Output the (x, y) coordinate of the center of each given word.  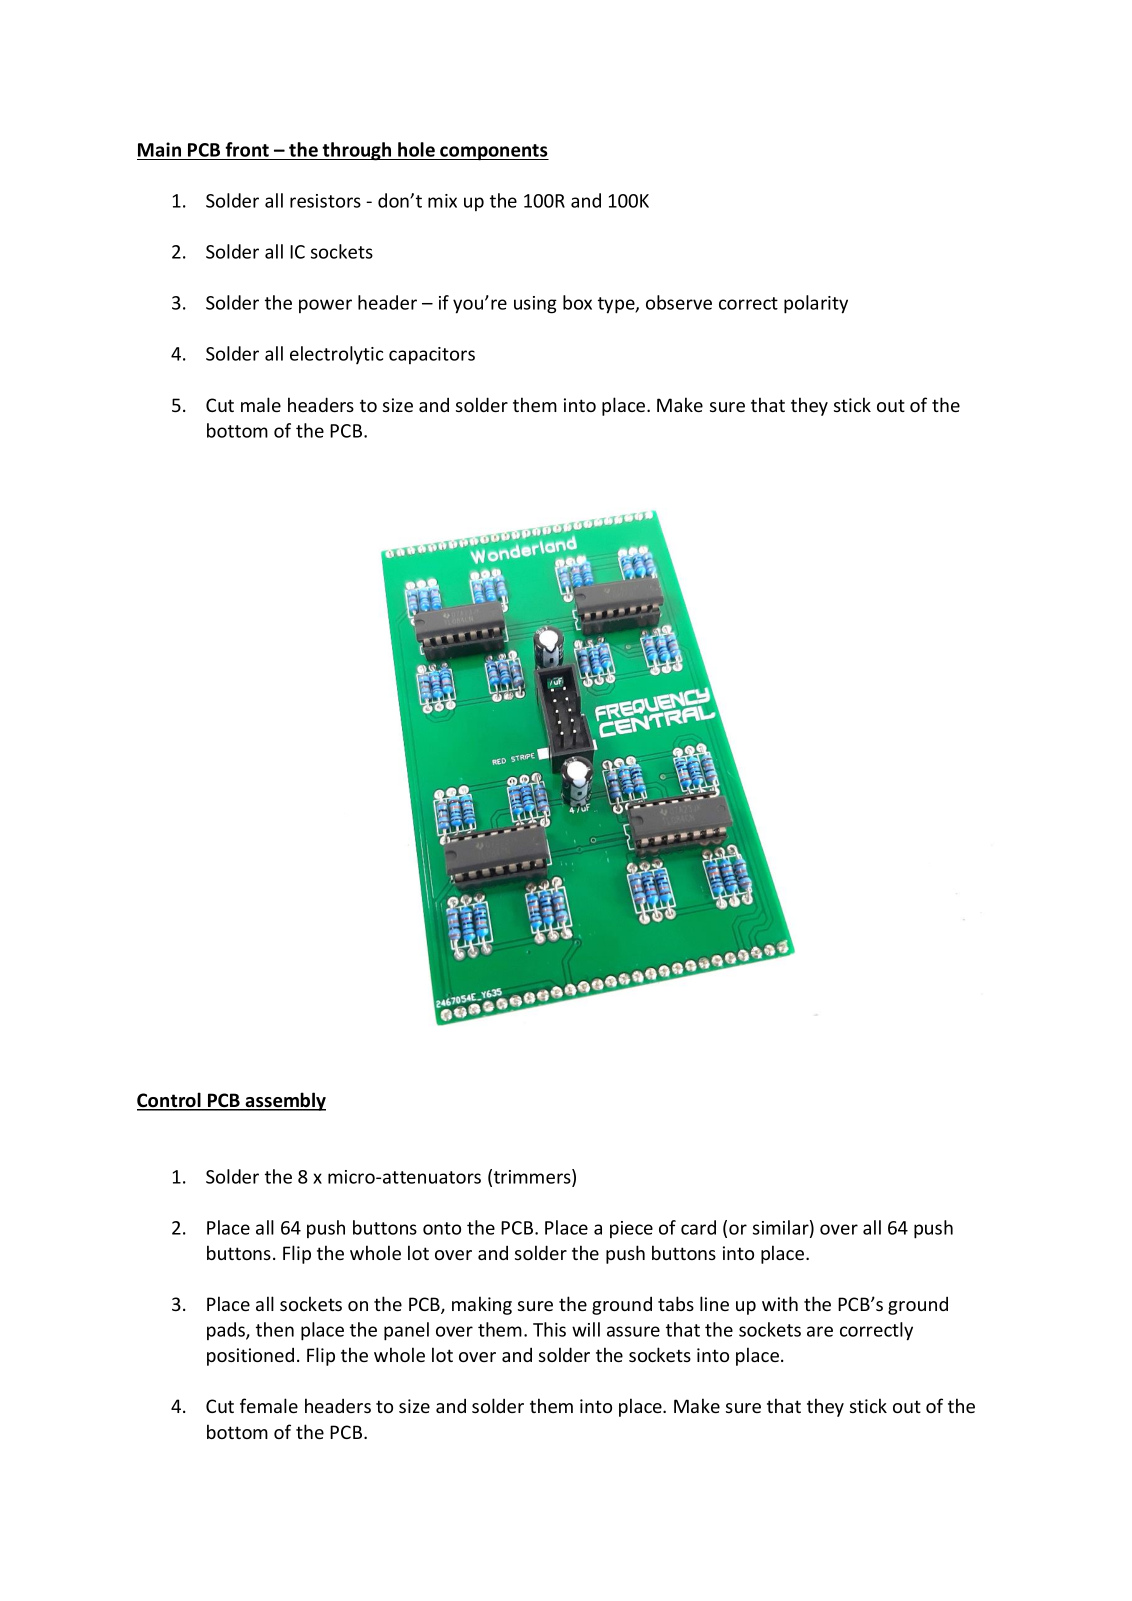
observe (679, 302)
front (247, 149)
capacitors (432, 355)
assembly (285, 1101)
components (493, 152)
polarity (816, 304)
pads (227, 1331)
